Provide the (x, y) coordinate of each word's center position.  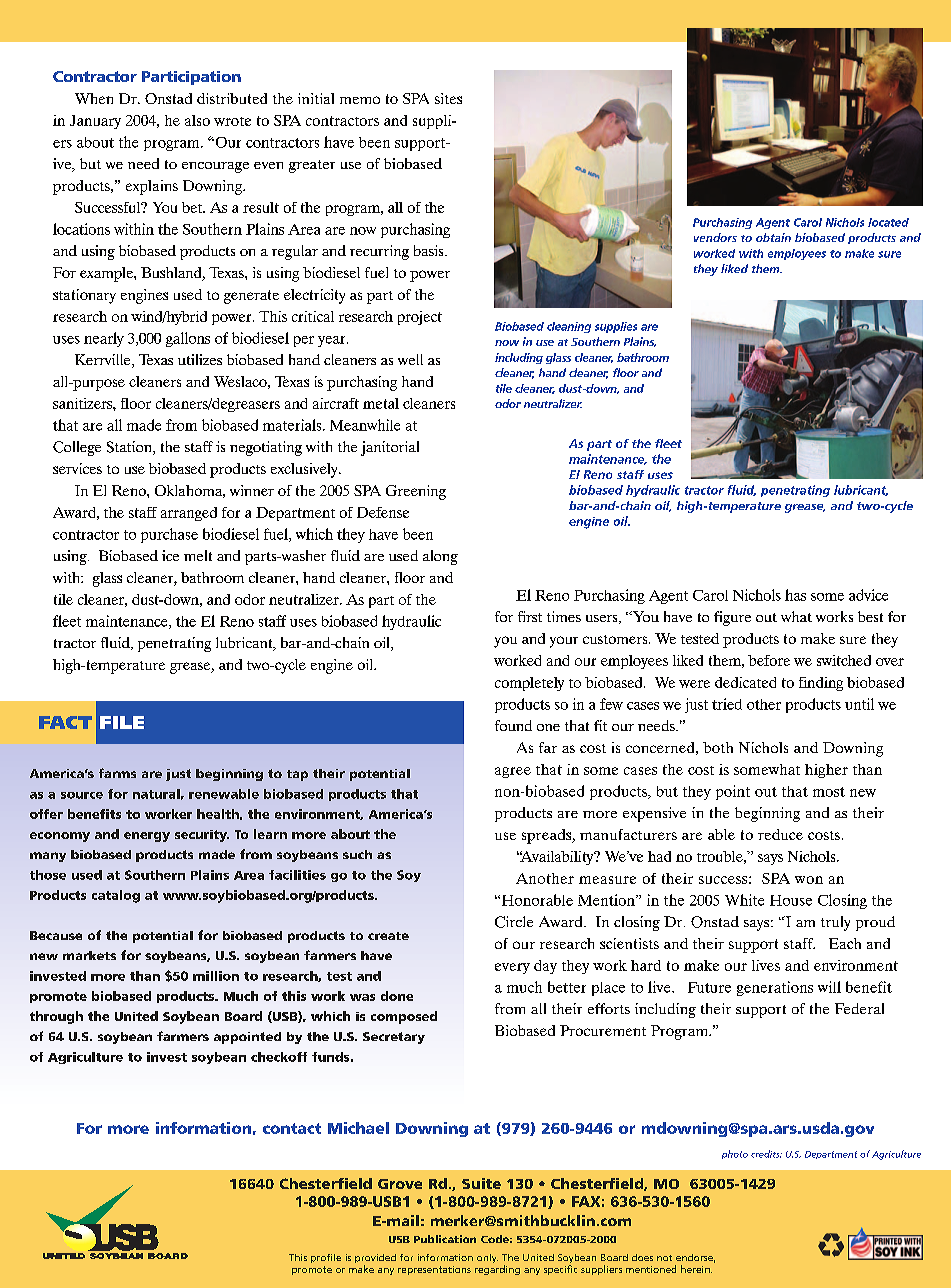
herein (696, 1269)
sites (448, 98)
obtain (773, 237)
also (197, 120)
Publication (445, 1239)
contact (292, 1128)
